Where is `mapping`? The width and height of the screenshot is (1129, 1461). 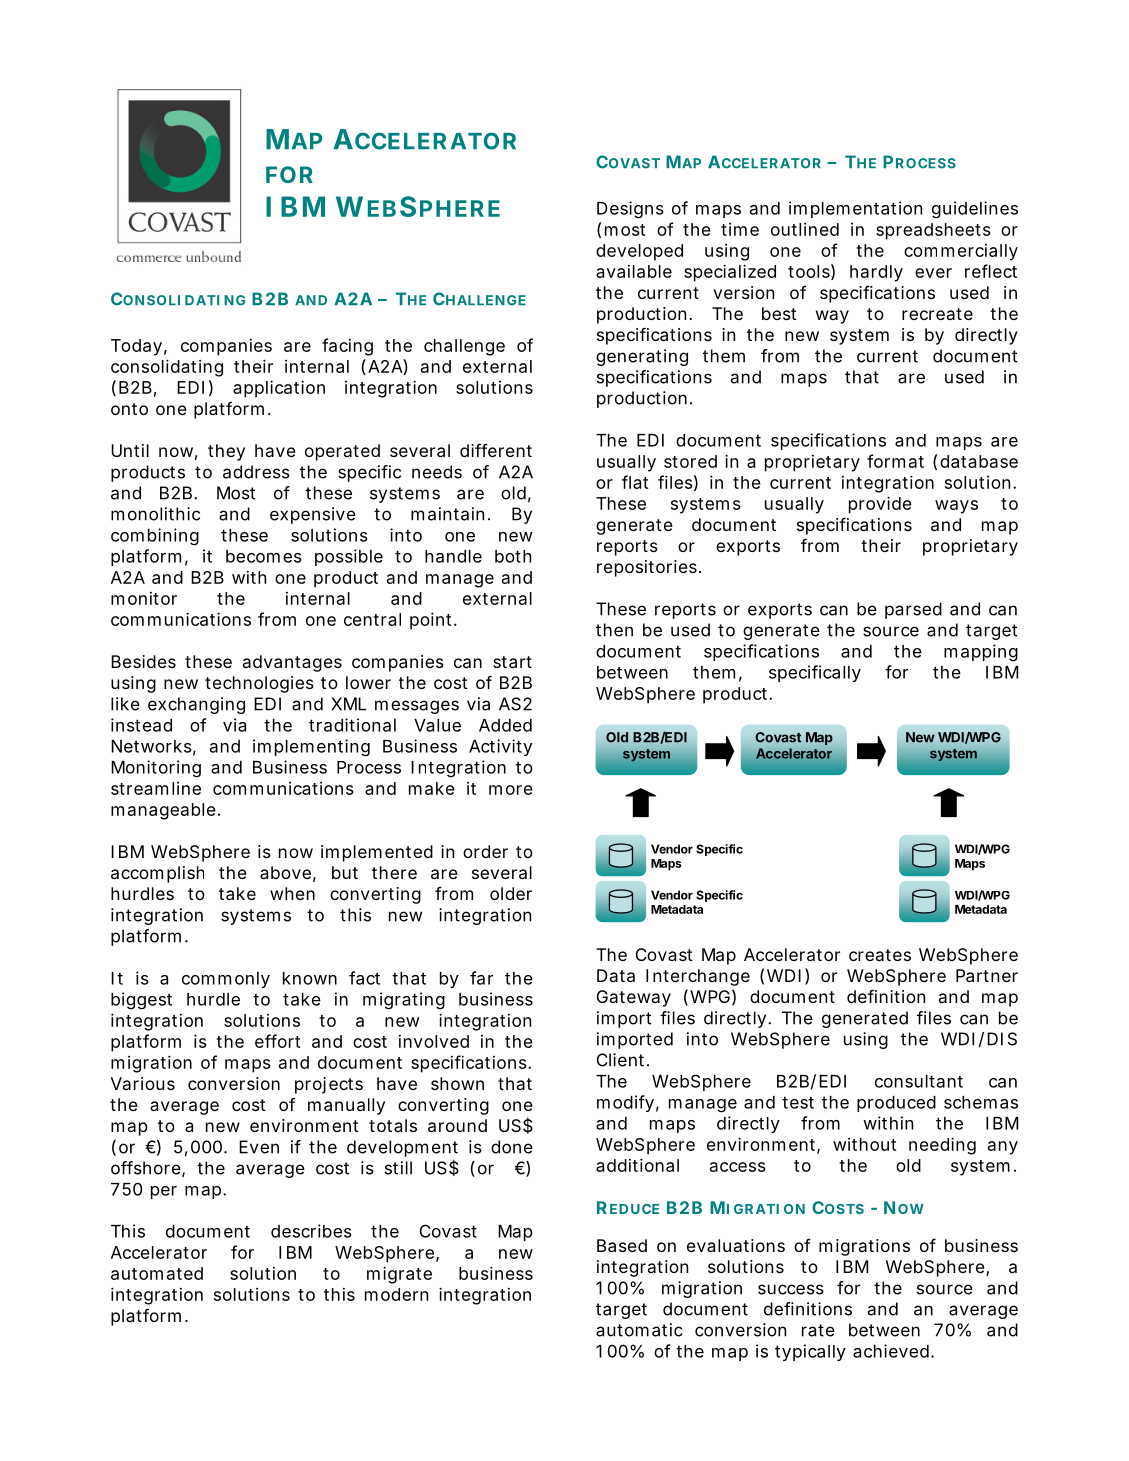
mapping is located at coordinates (981, 653).
